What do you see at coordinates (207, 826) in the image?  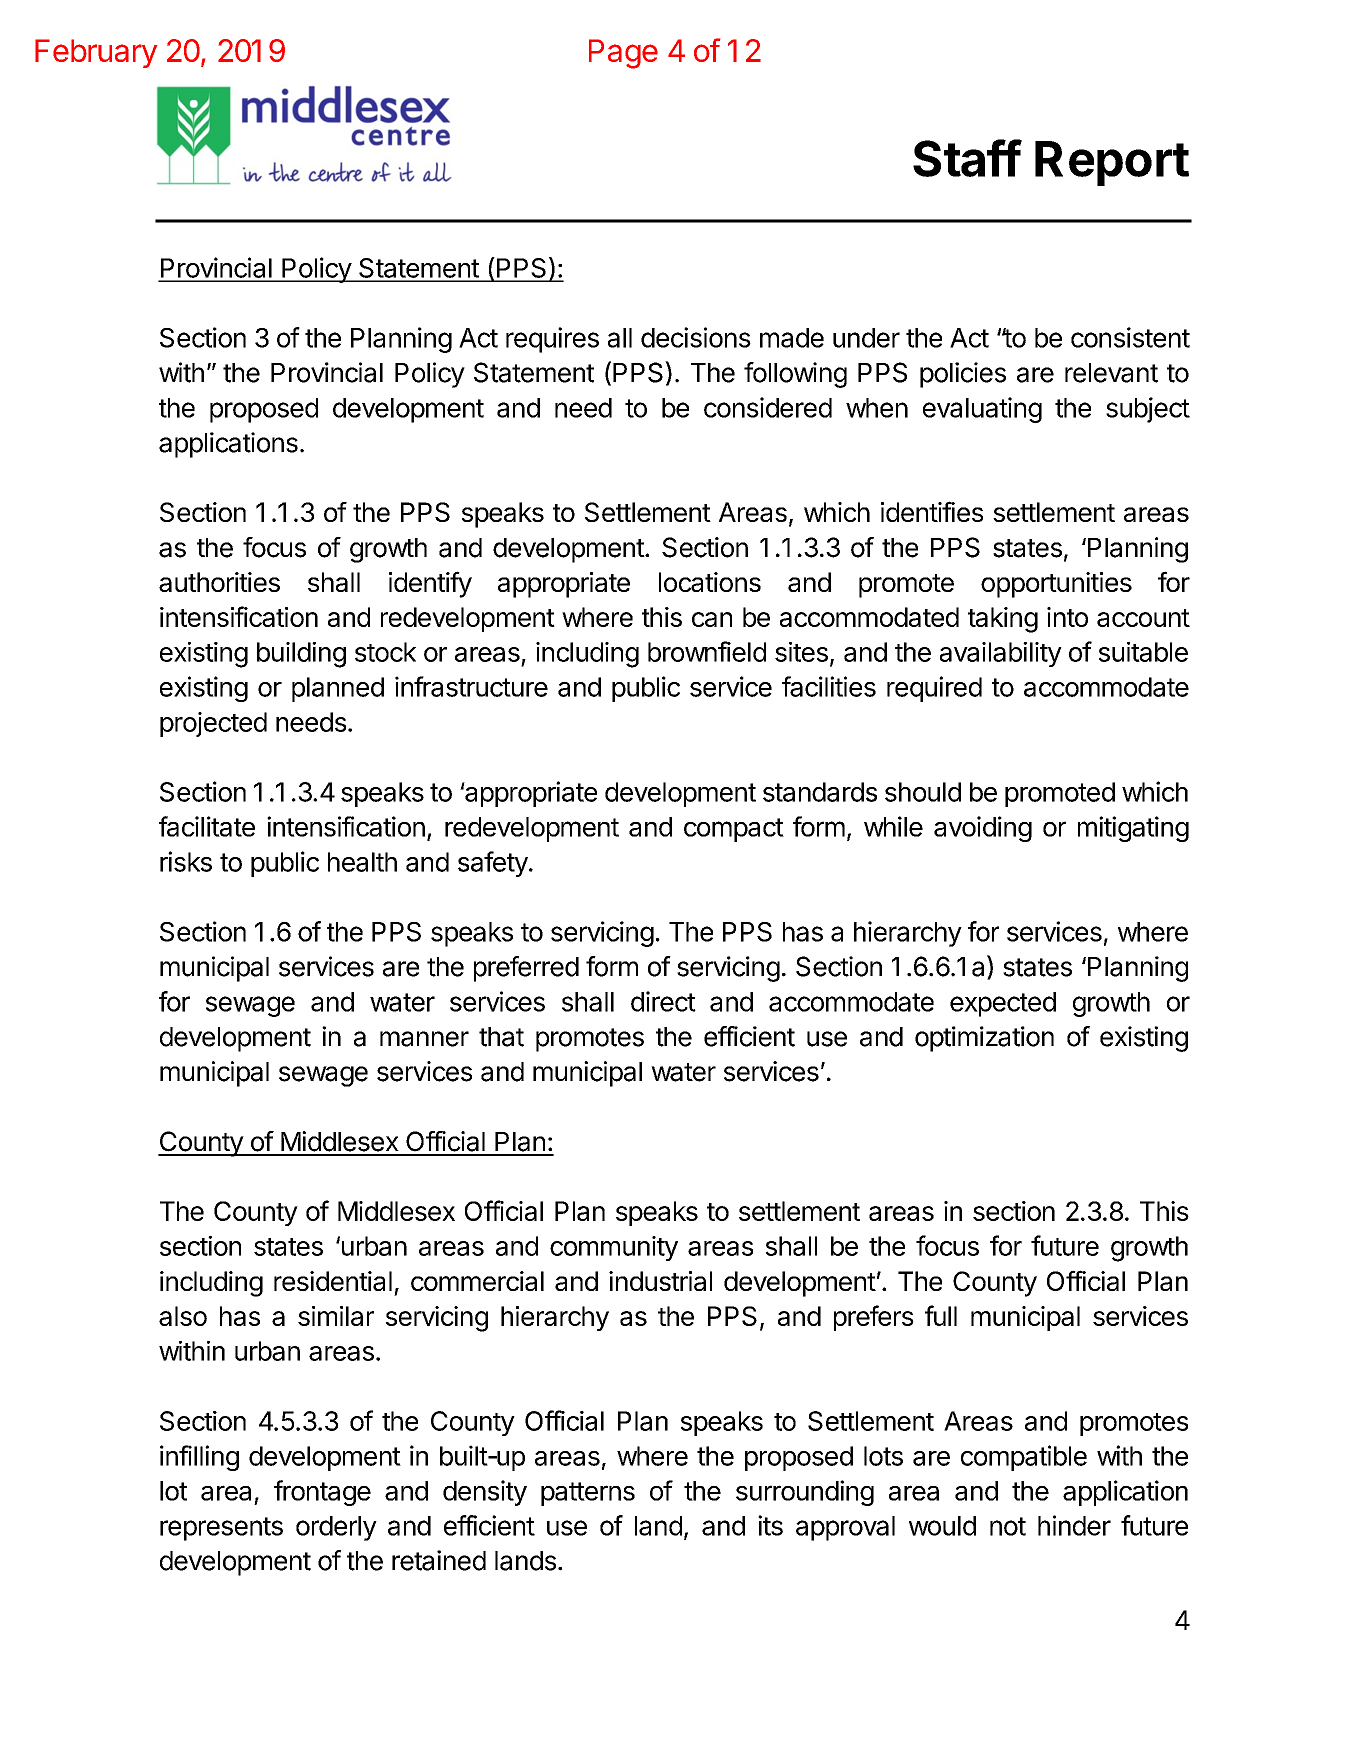 I see `facilitate` at bounding box center [207, 826].
